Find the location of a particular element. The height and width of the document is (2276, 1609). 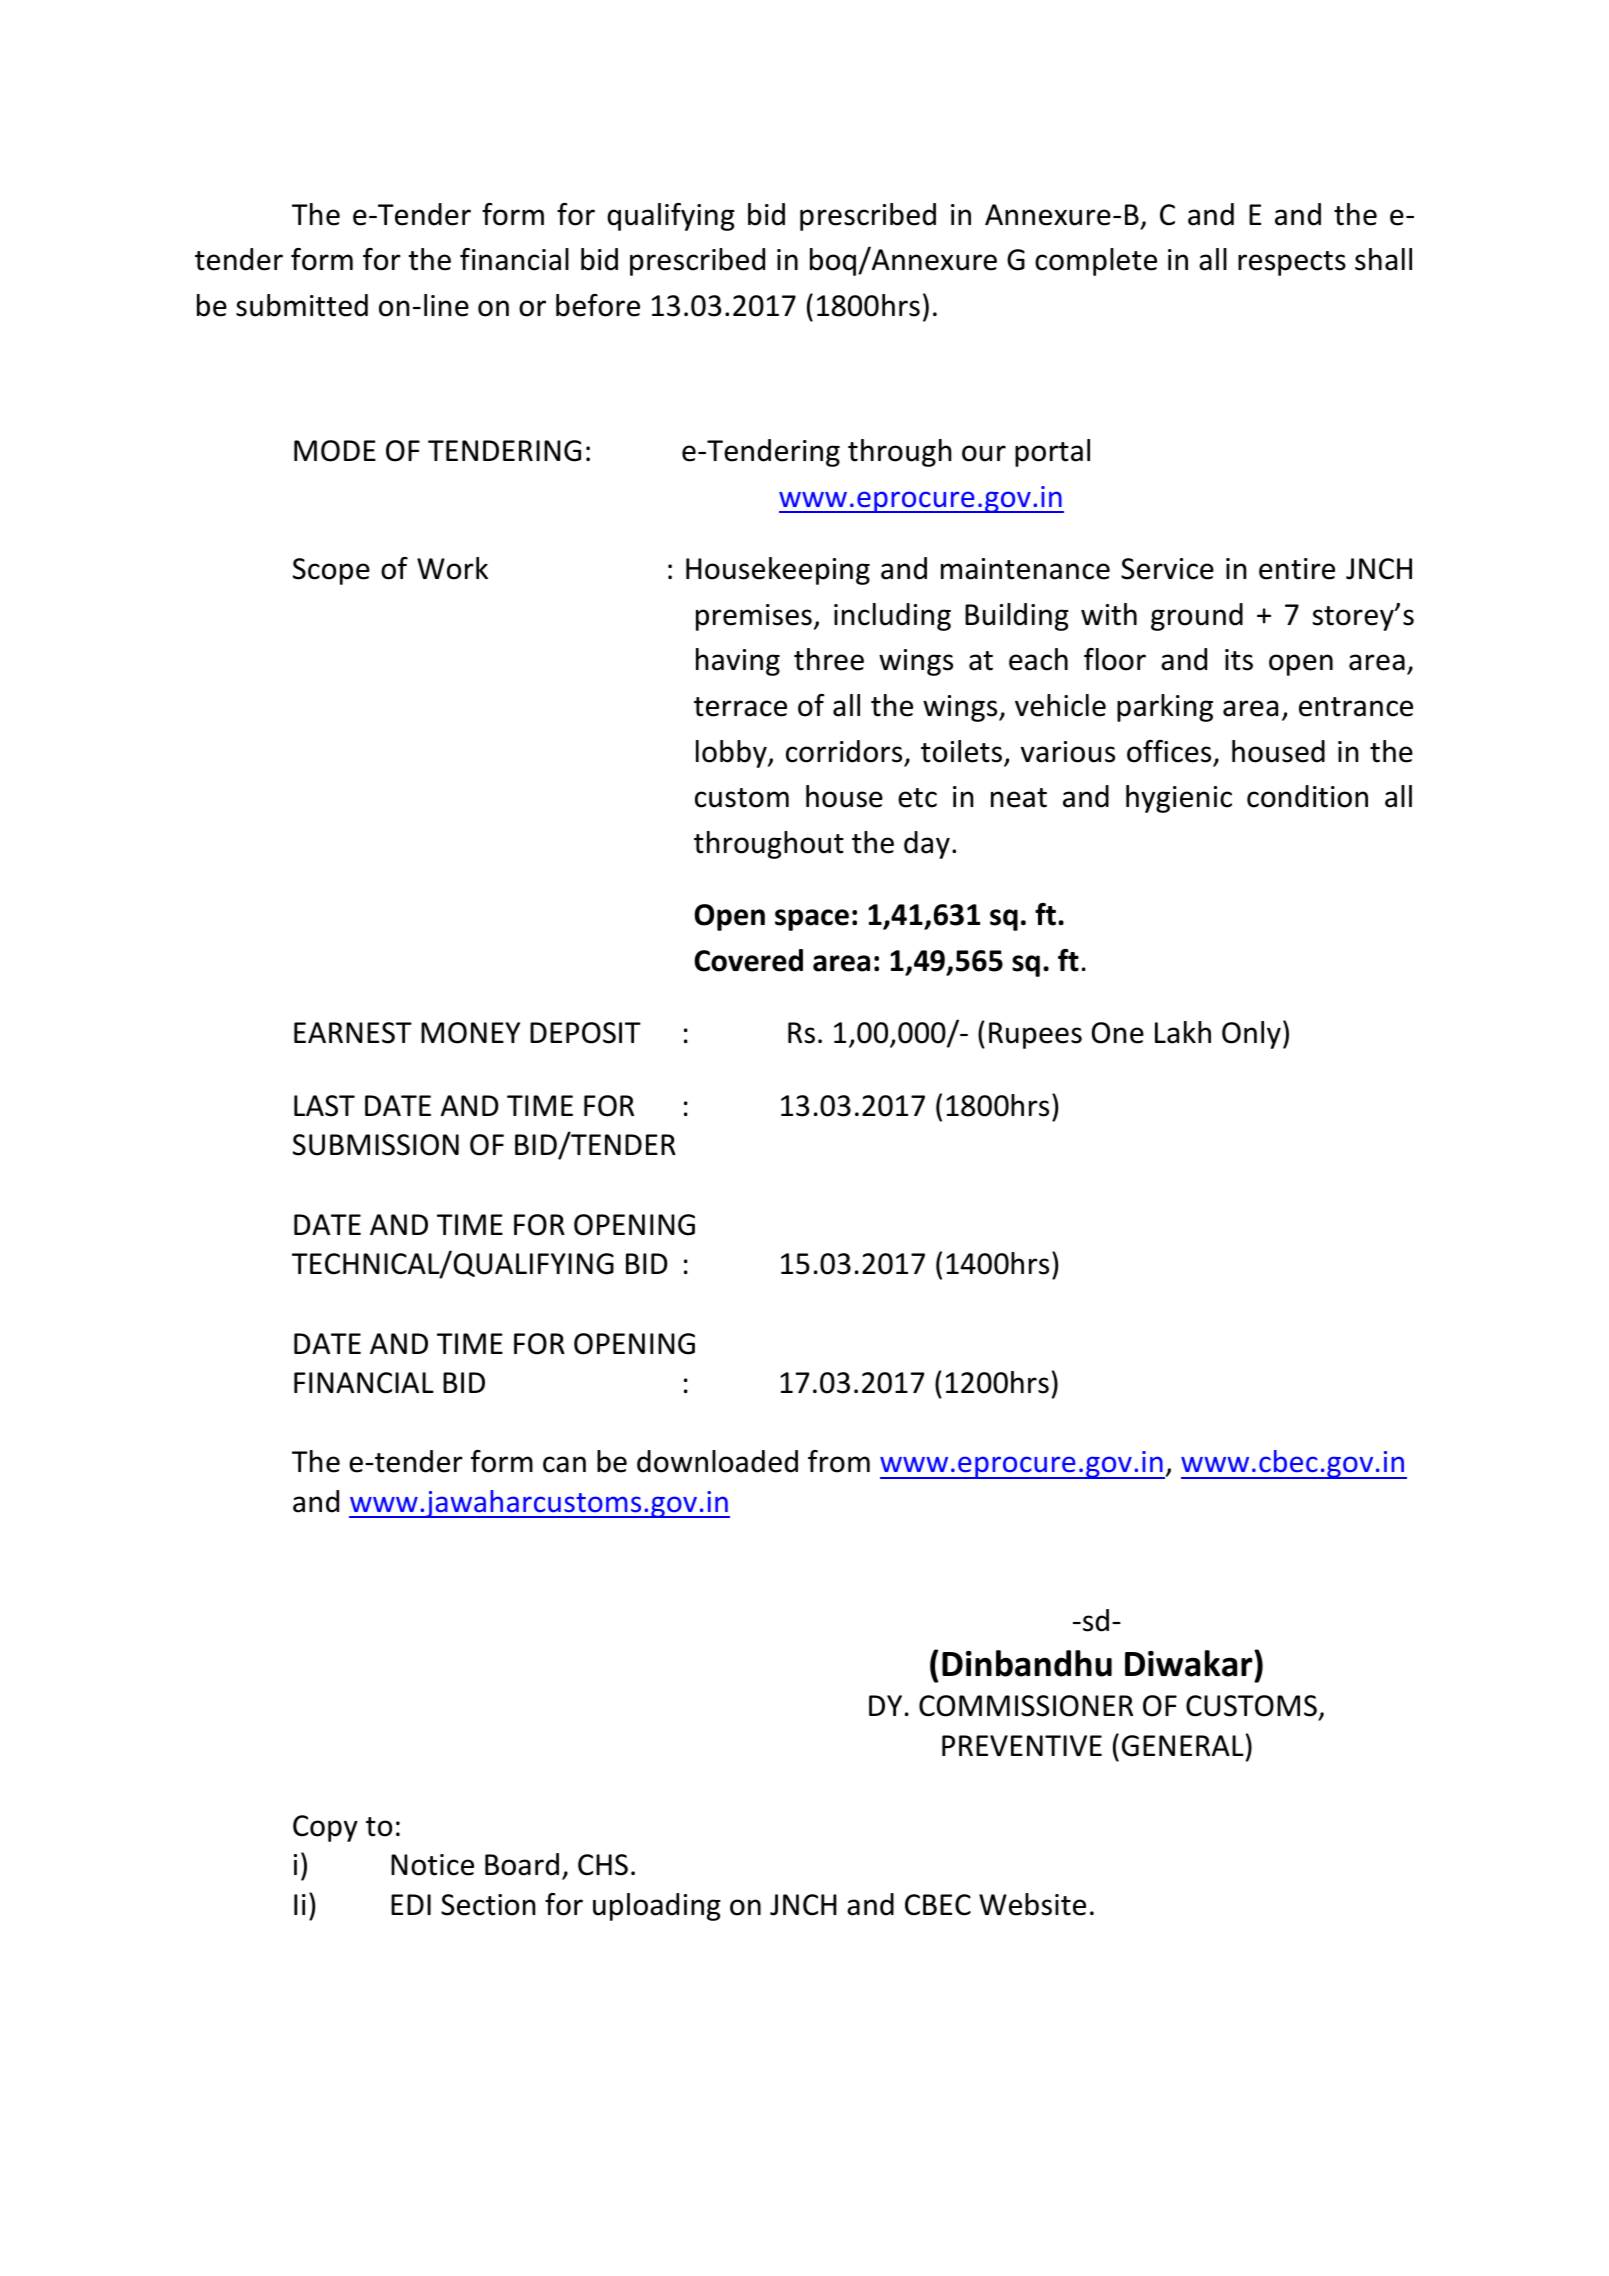

respects is located at coordinates (1292, 263).
